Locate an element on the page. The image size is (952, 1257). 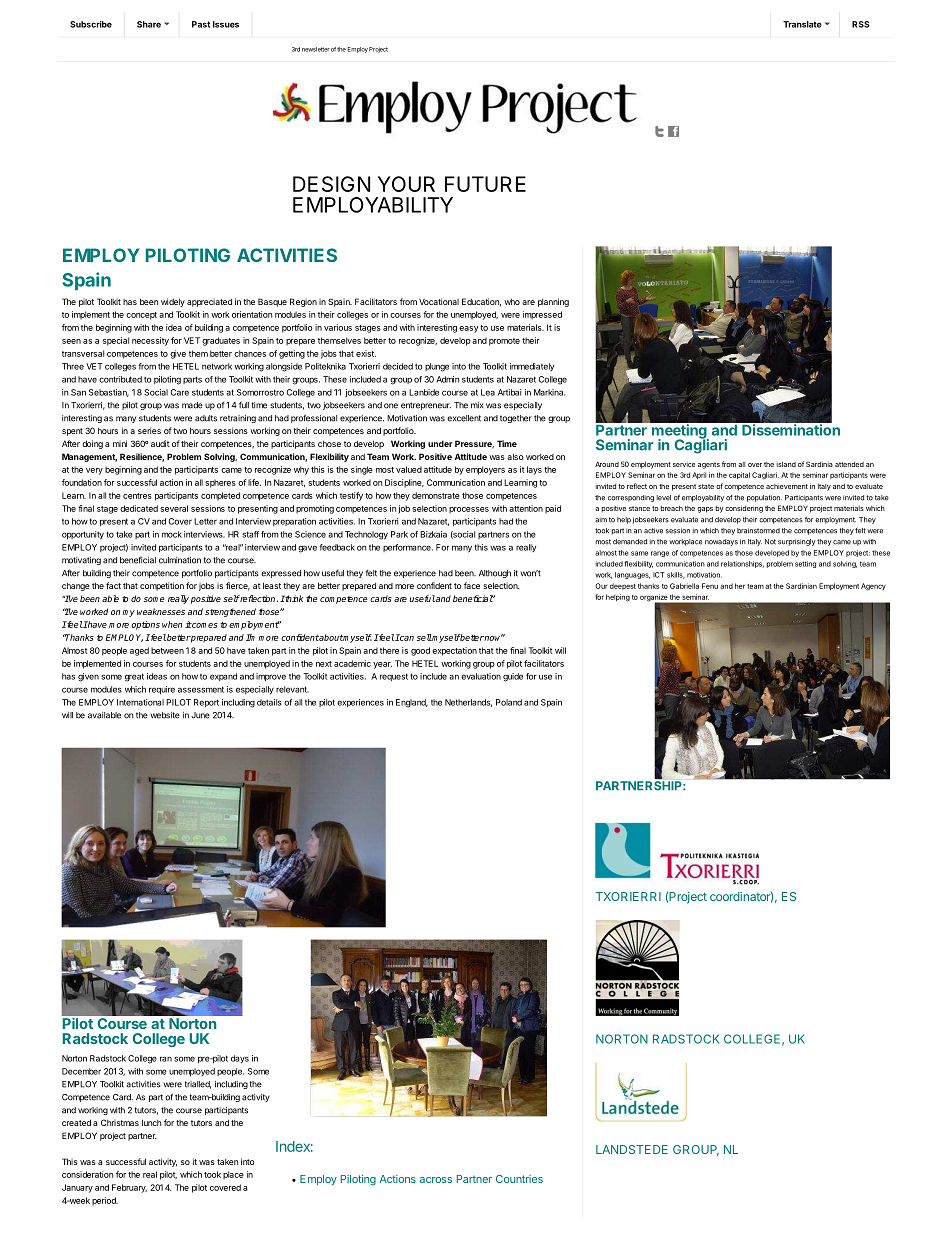
Translate is located at coordinates (802, 24).
